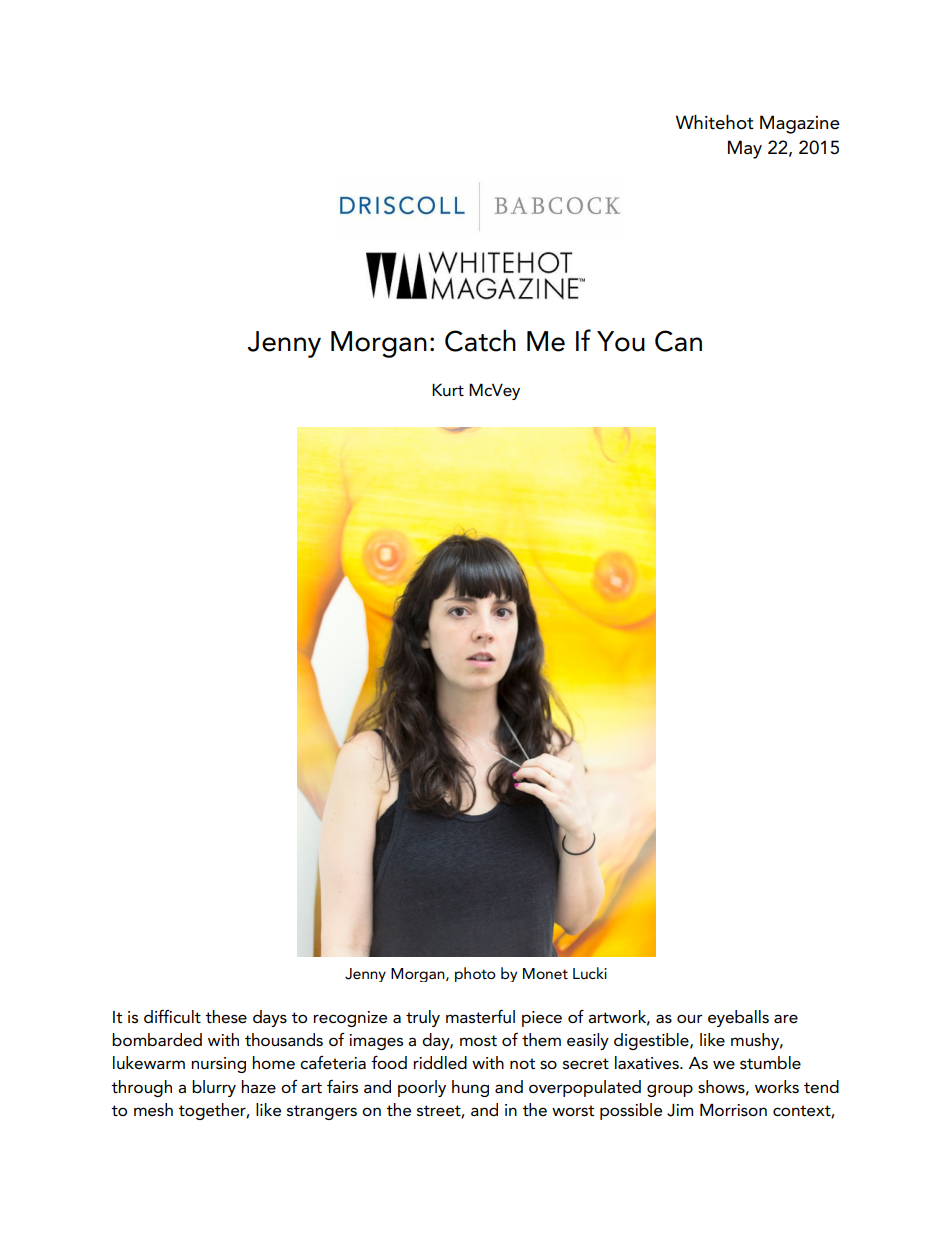  I want to click on photo, so click(475, 974).
